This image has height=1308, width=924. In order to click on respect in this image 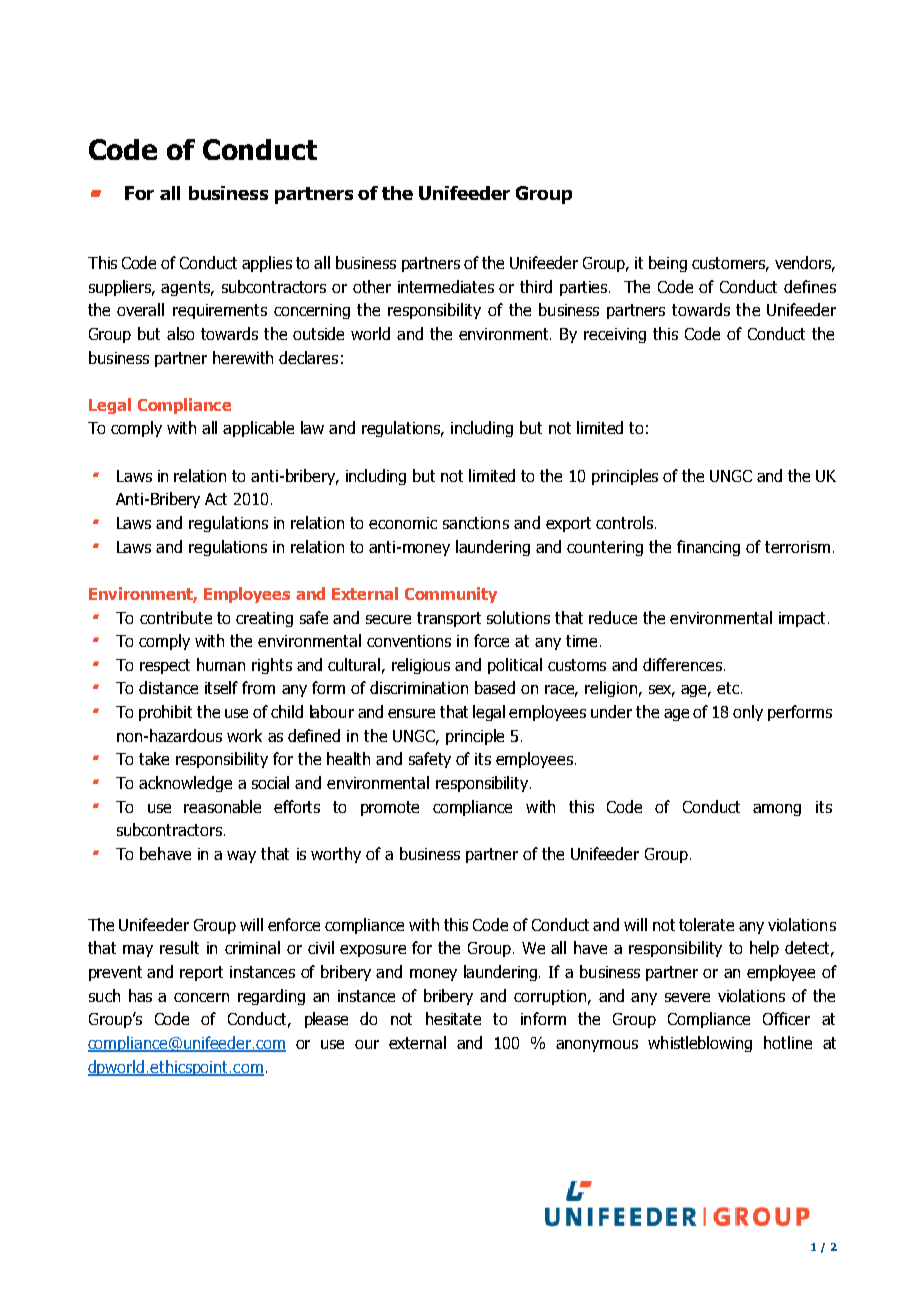, I will do `click(165, 666)`.
